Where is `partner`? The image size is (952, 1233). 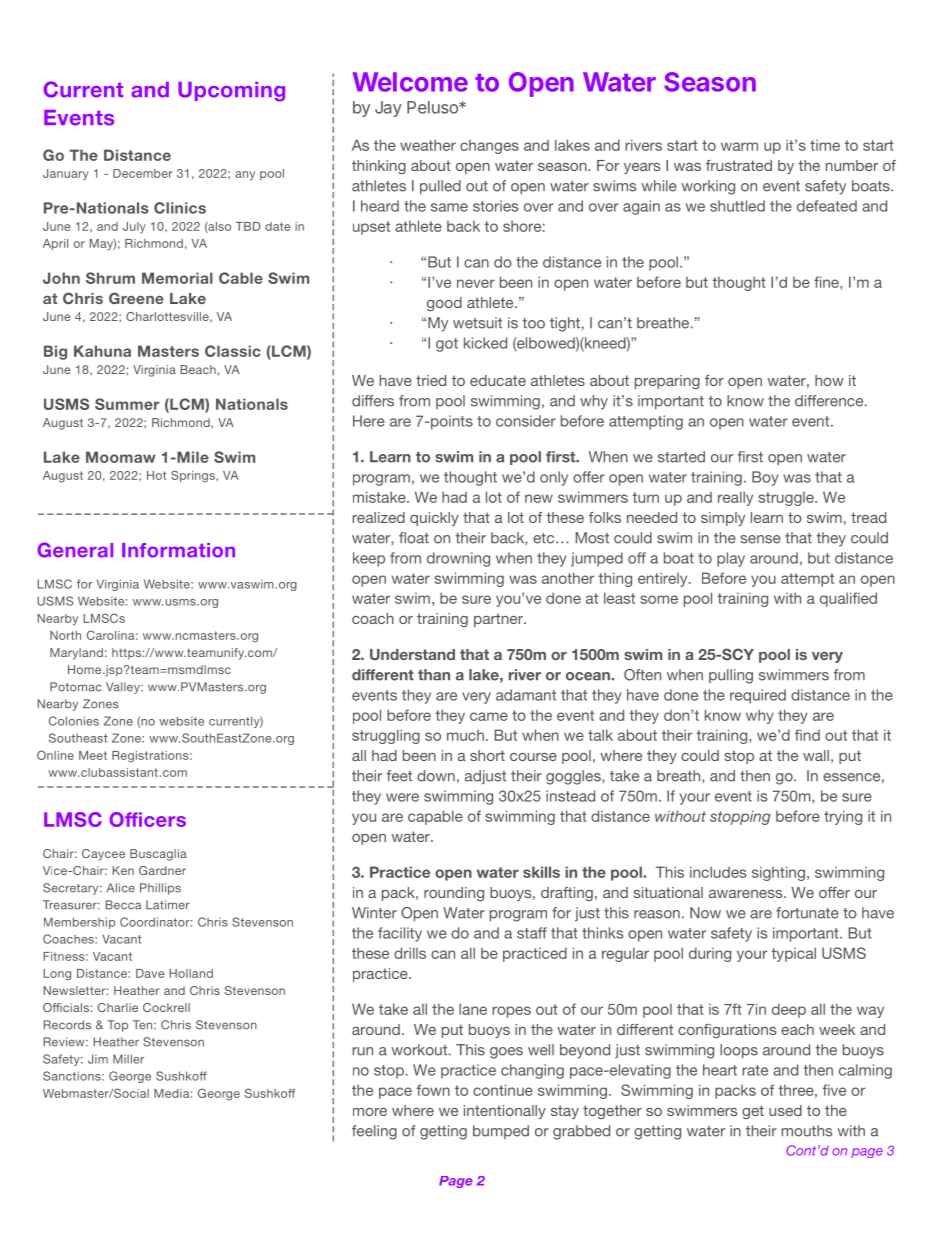
partner is located at coordinates (499, 620).
